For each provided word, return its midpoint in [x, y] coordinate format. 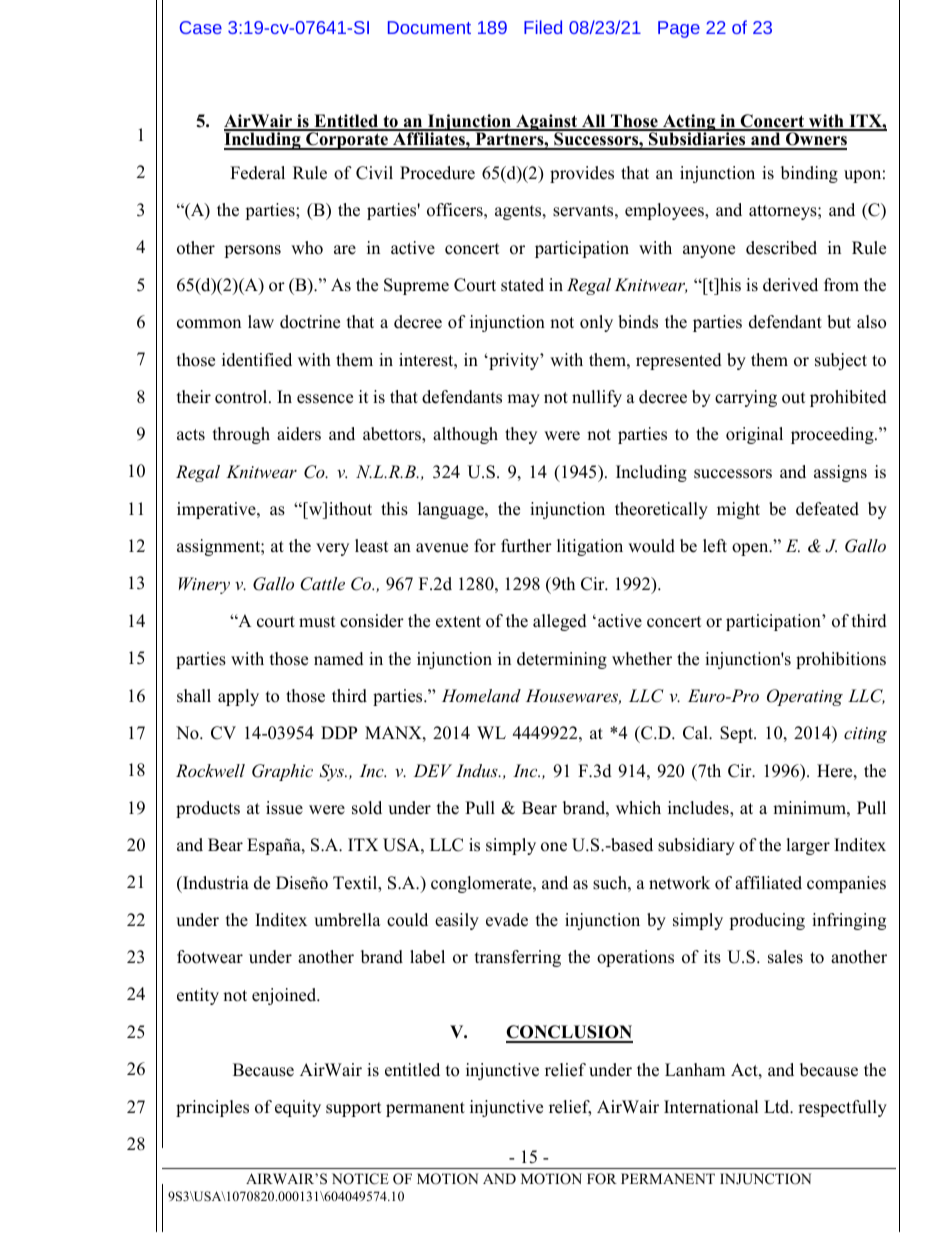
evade [507, 920]
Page [679, 29]
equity [298, 1108]
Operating [805, 697]
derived [790, 285]
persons [252, 251]
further [526, 546]
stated [522, 285]
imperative [217, 510]
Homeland [481, 695]
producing [767, 921]
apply [238, 697]
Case [201, 27]
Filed [543, 27]
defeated [827, 509]
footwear [210, 957]
